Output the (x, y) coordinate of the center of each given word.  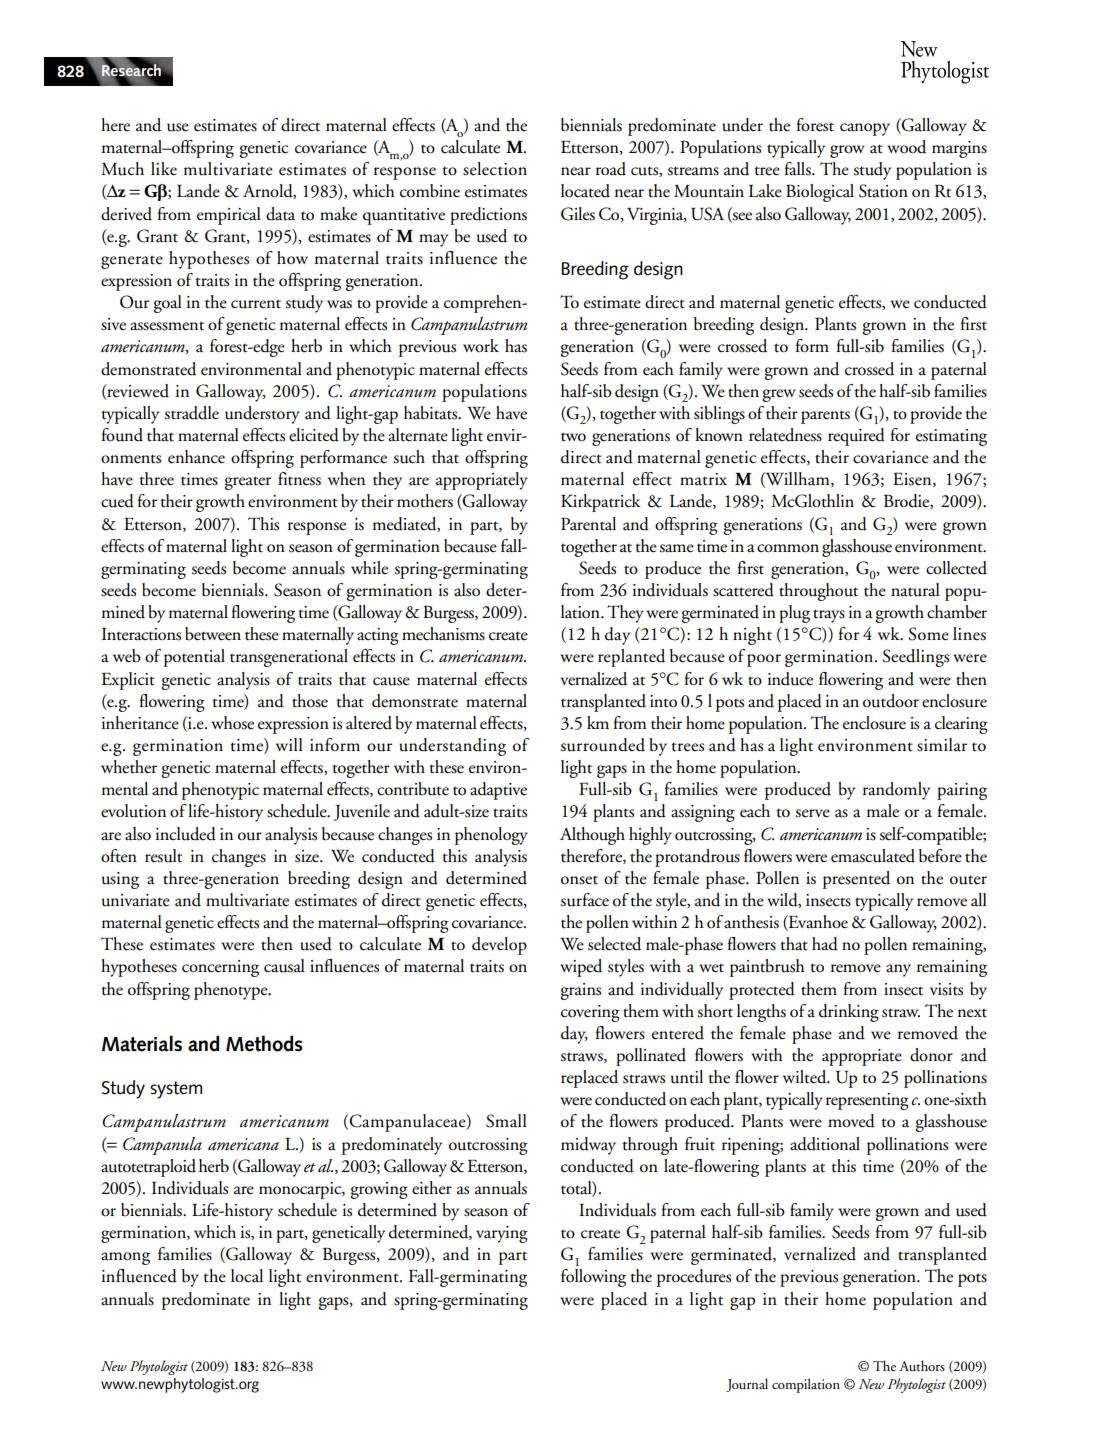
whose (232, 723)
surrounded (602, 745)
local (247, 1276)
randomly (896, 791)
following (593, 1278)
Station (883, 191)
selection (495, 169)
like (164, 169)
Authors (922, 1365)
